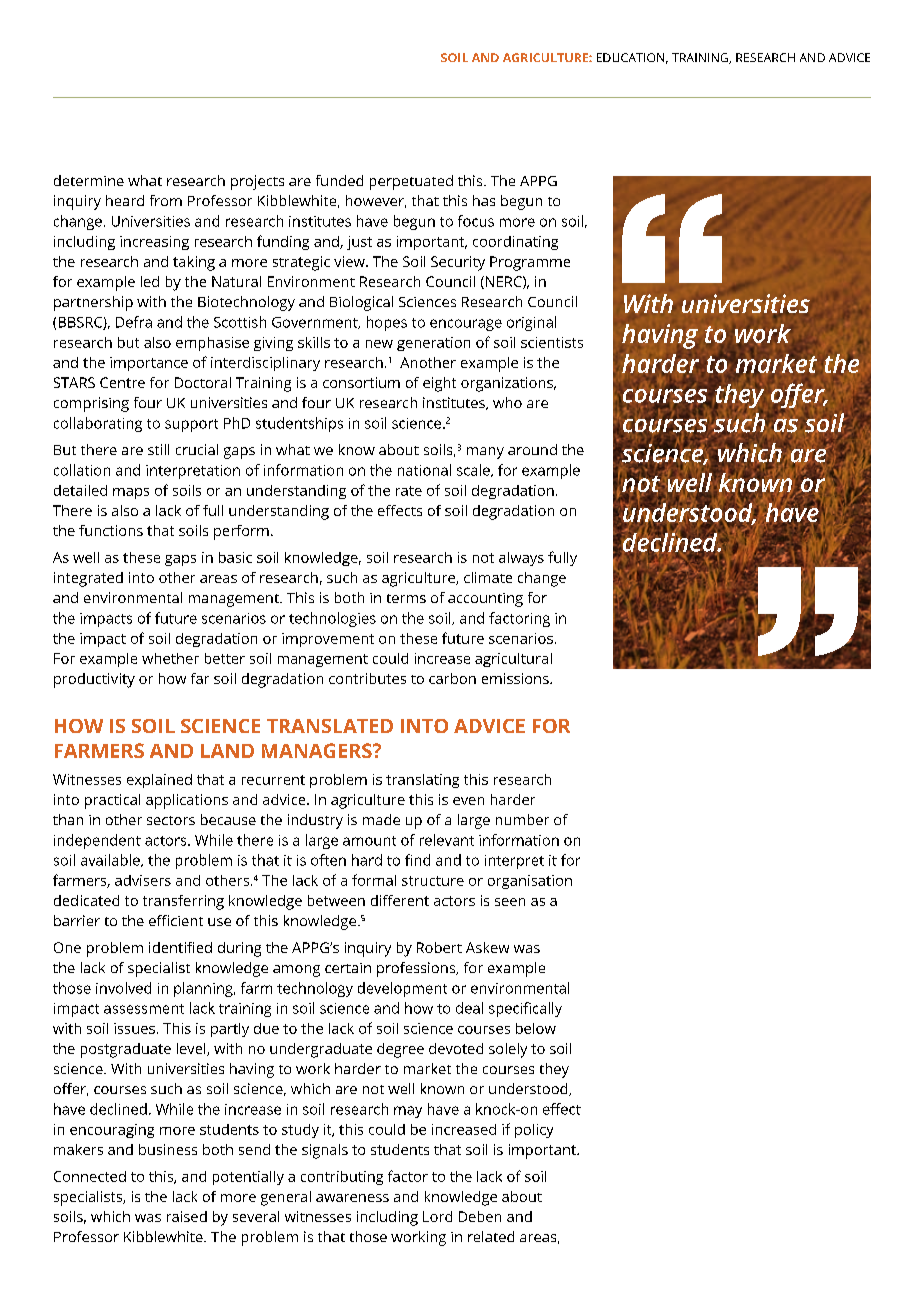  I want to click on maps, so click(131, 493).
